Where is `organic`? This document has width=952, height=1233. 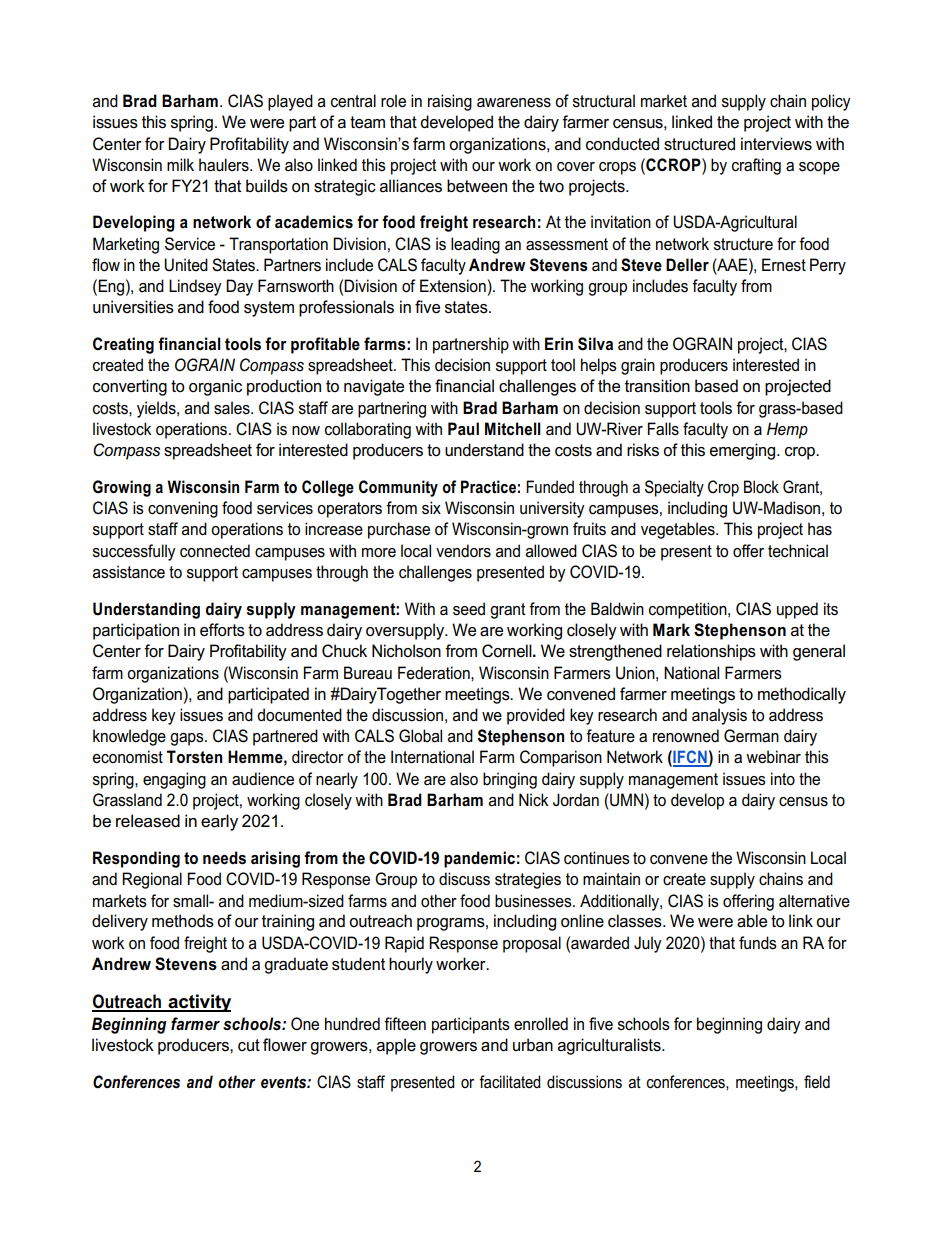
organic is located at coordinates (215, 387).
